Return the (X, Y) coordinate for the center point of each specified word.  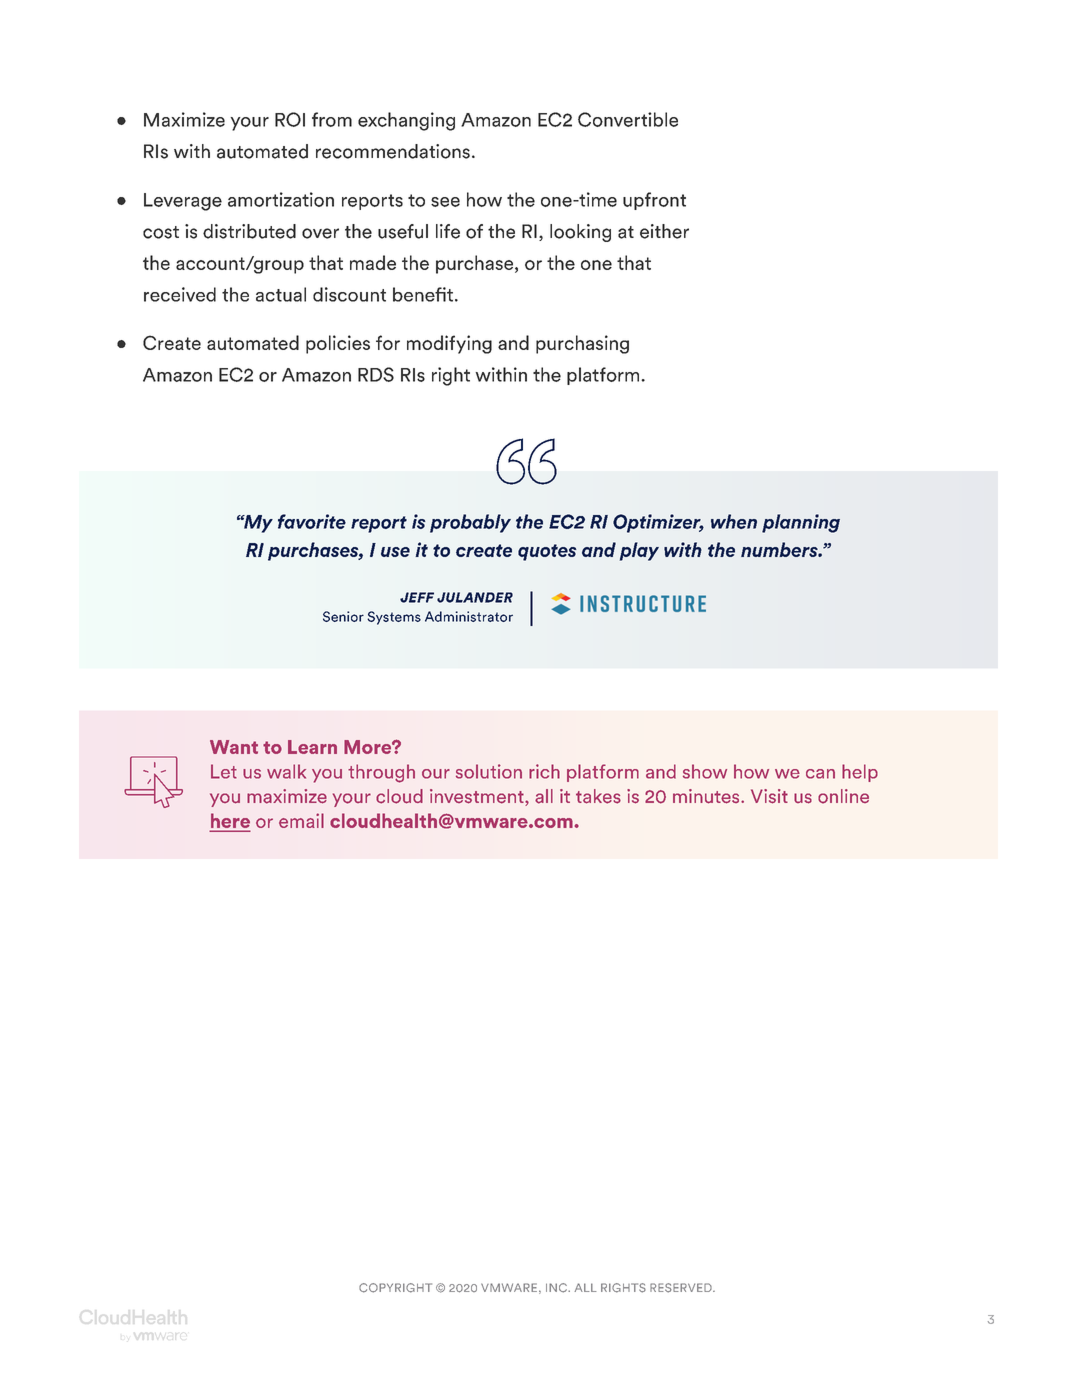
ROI (290, 119)
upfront (654, 201)
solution (489, 771)
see (445, 202)
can (820, 774)
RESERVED (682, 1288)
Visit (769, 796)
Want (234, 747)
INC (557, 1288)
